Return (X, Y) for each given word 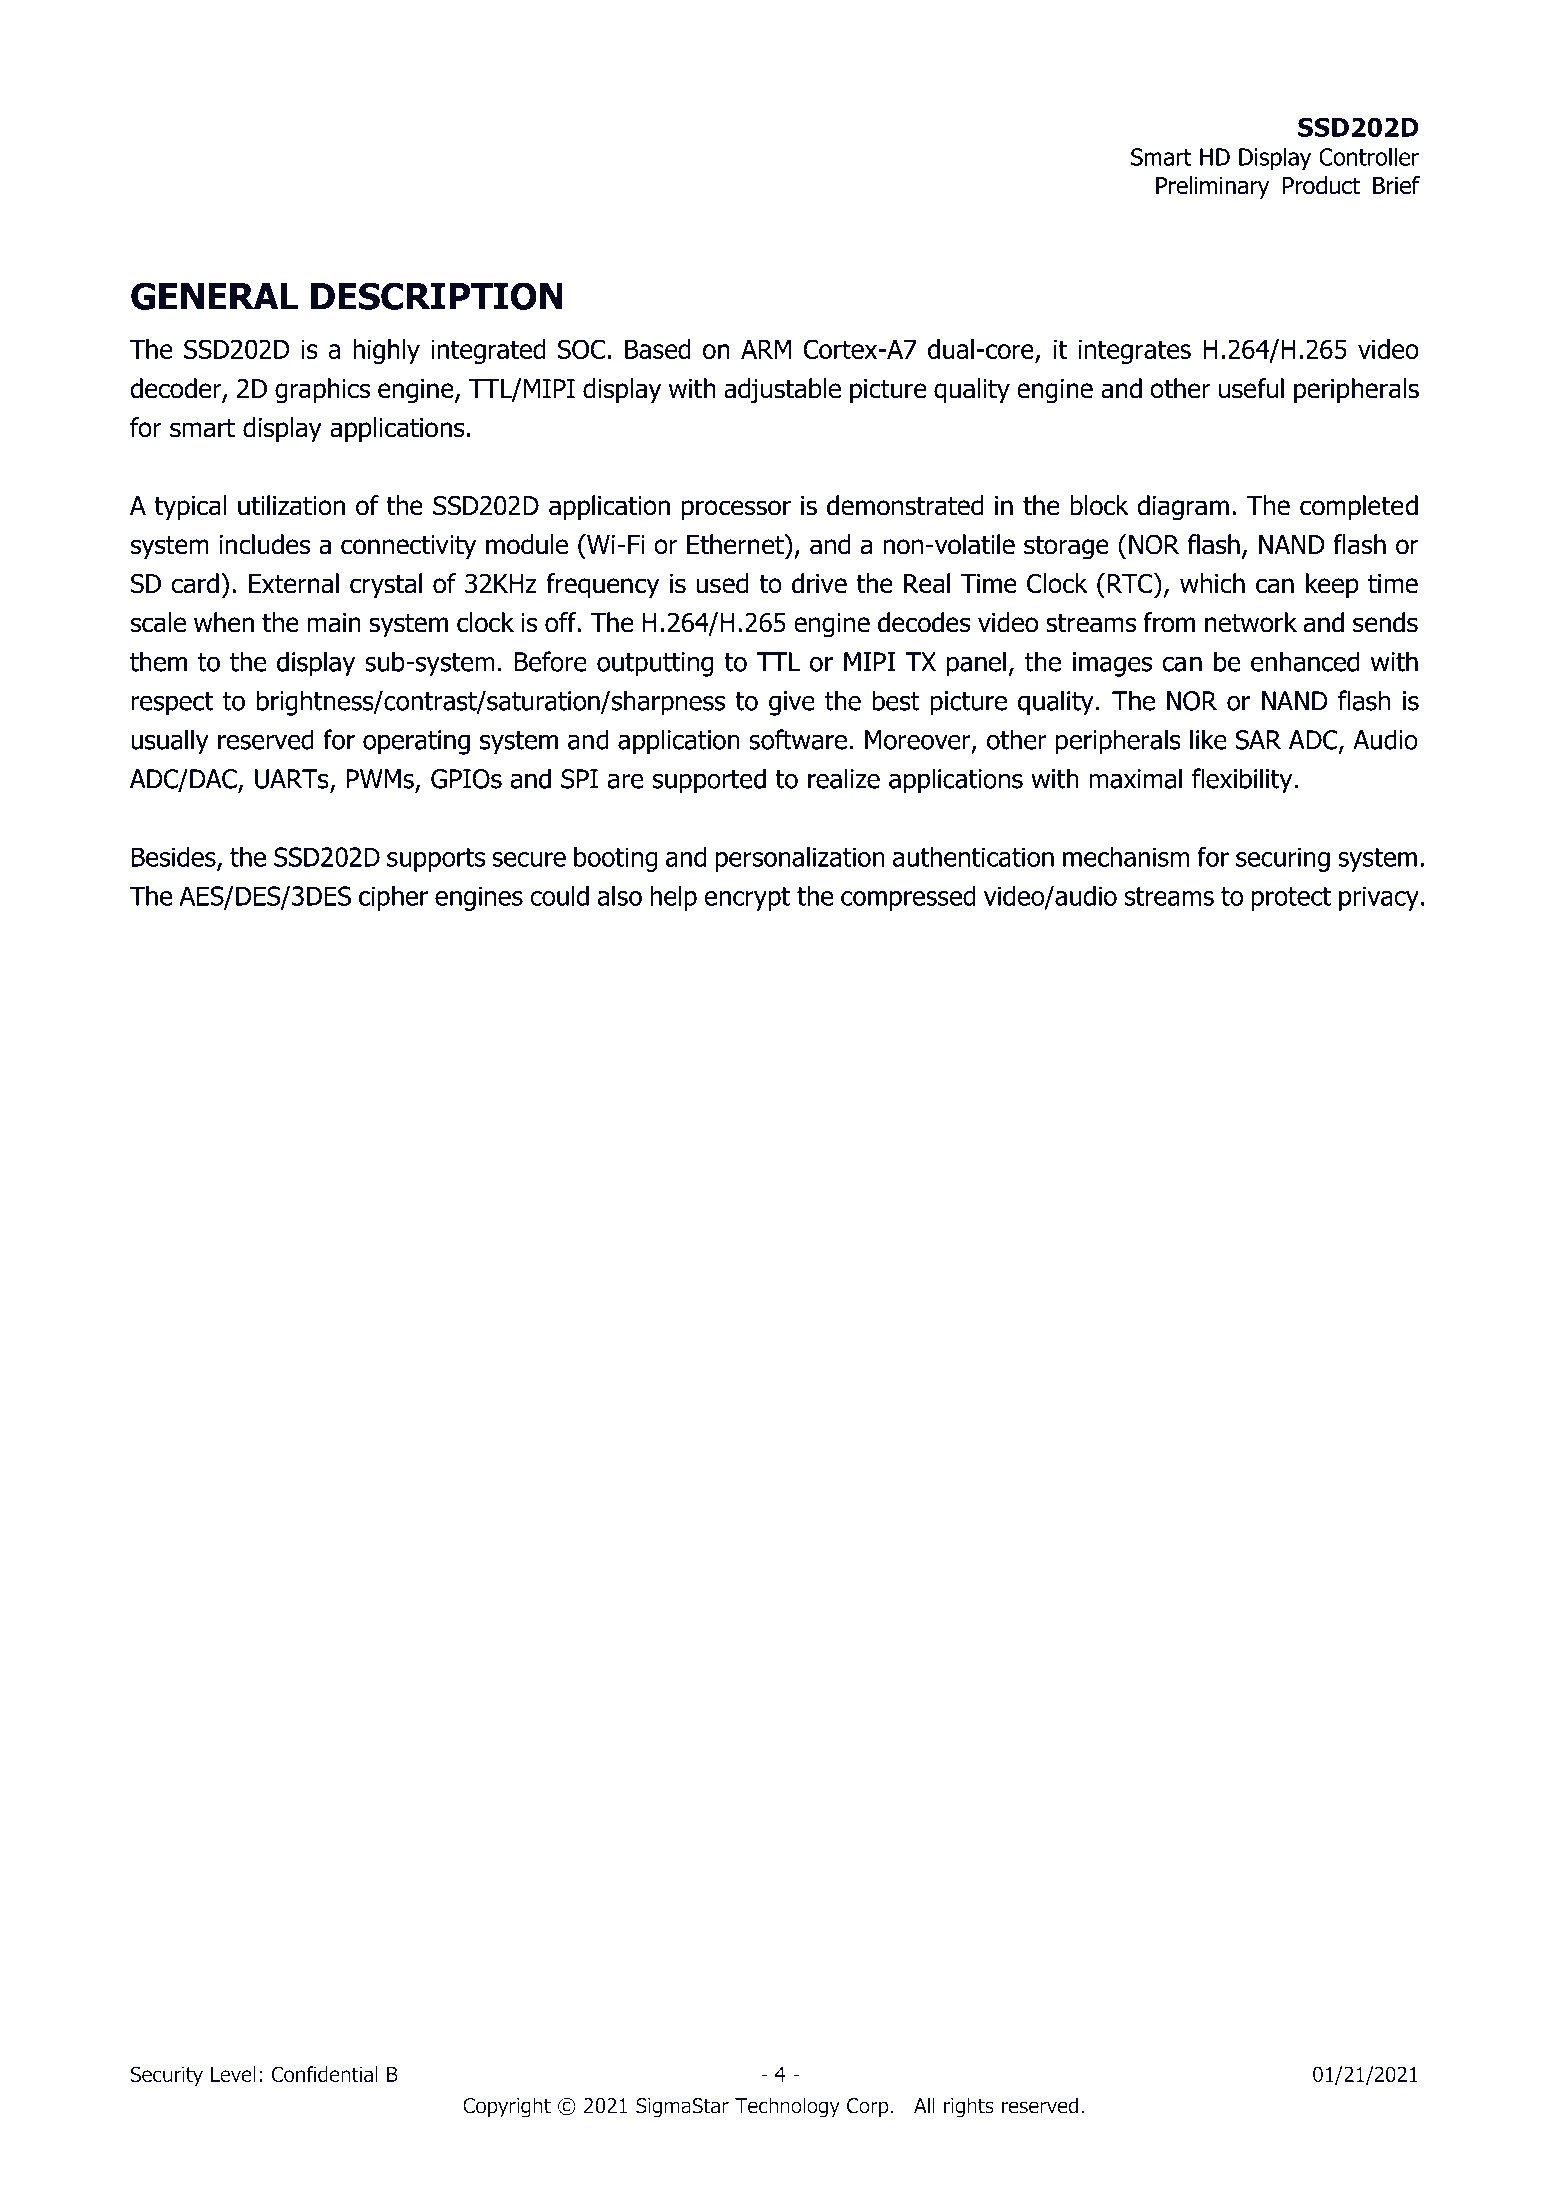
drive (819, 583)
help (673, 898)
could (559, 896)
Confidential (324, 2074)
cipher (393, 898)
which (1212, 583)
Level (233, 2074)
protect (1291, 899)
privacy (1379, 898)
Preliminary (1212, 187)
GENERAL (214, 296)
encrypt (747, 899)
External (294, 583)
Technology (787, 2107)
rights (969, 2107)
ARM (766, 349)
